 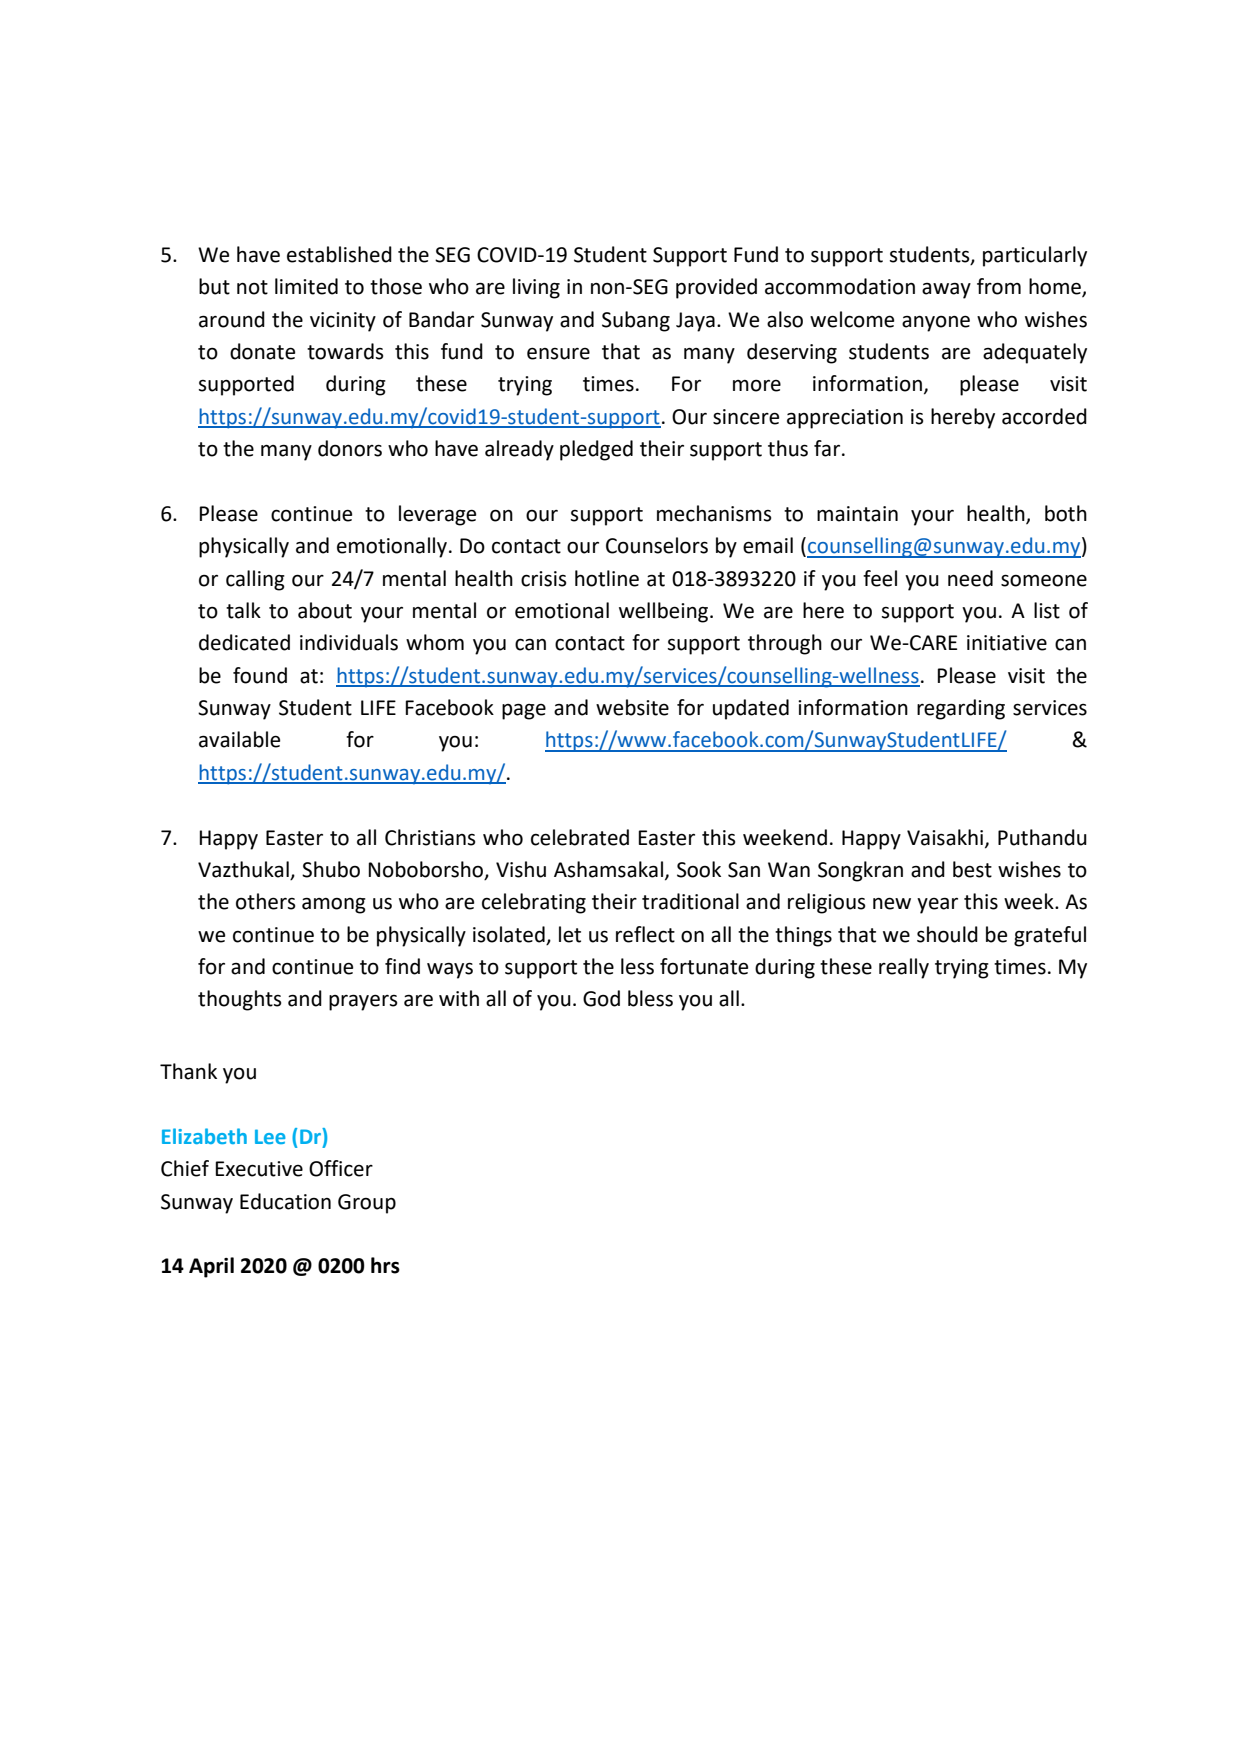 I want to click on website, so click(x=632, y=707).
